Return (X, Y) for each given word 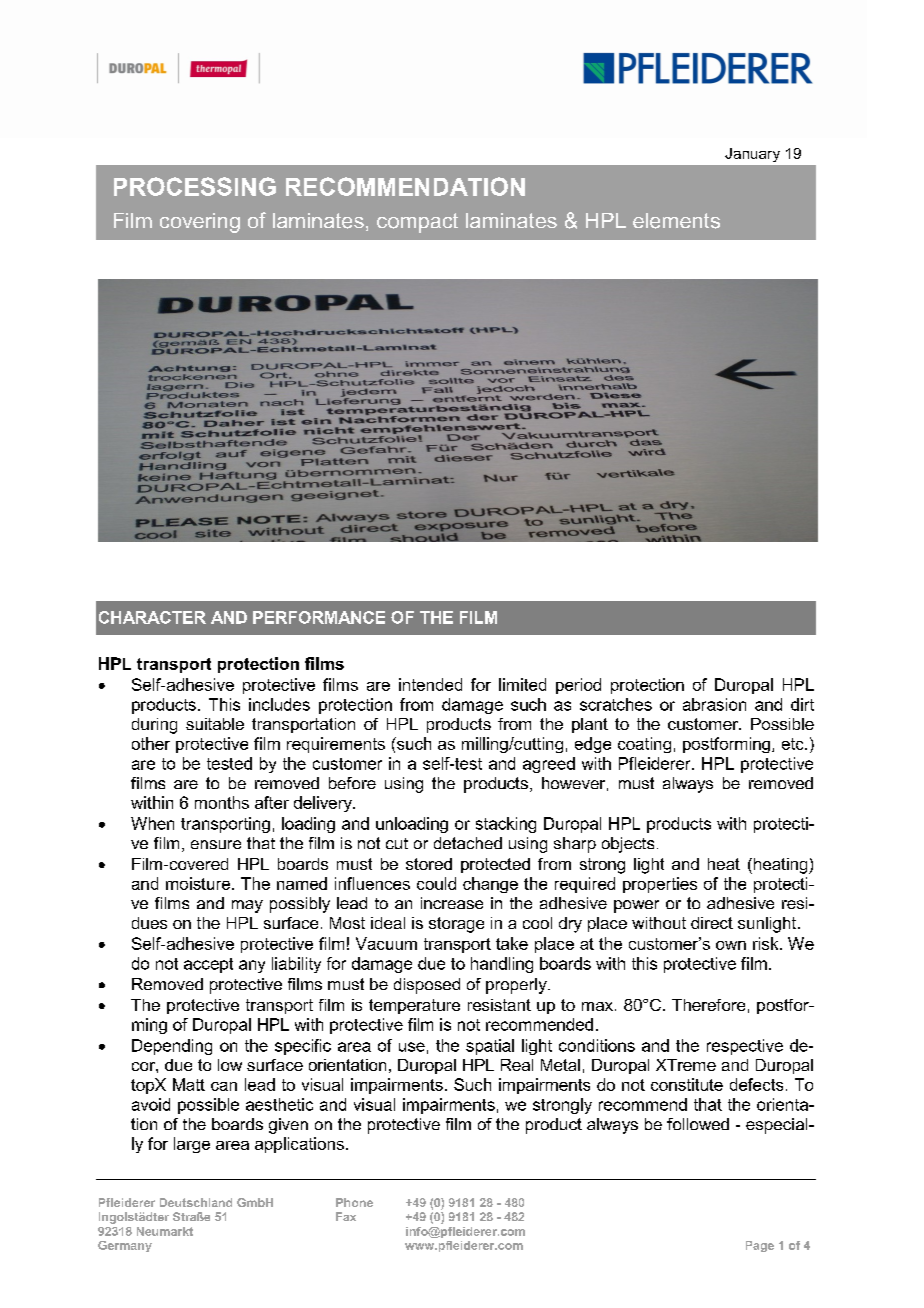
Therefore (708, 1005)
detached (468, 843)
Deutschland (196, 1202)
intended (430, 684)
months (222, 802)
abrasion (714, 704)
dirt (802, 704)
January (752, 155)
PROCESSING (195, 186)
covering (200, 223)
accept (208, 965)
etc (794, 744)
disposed (427, 986)
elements (676, 221)
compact (417, 223)
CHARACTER (152, 617)
